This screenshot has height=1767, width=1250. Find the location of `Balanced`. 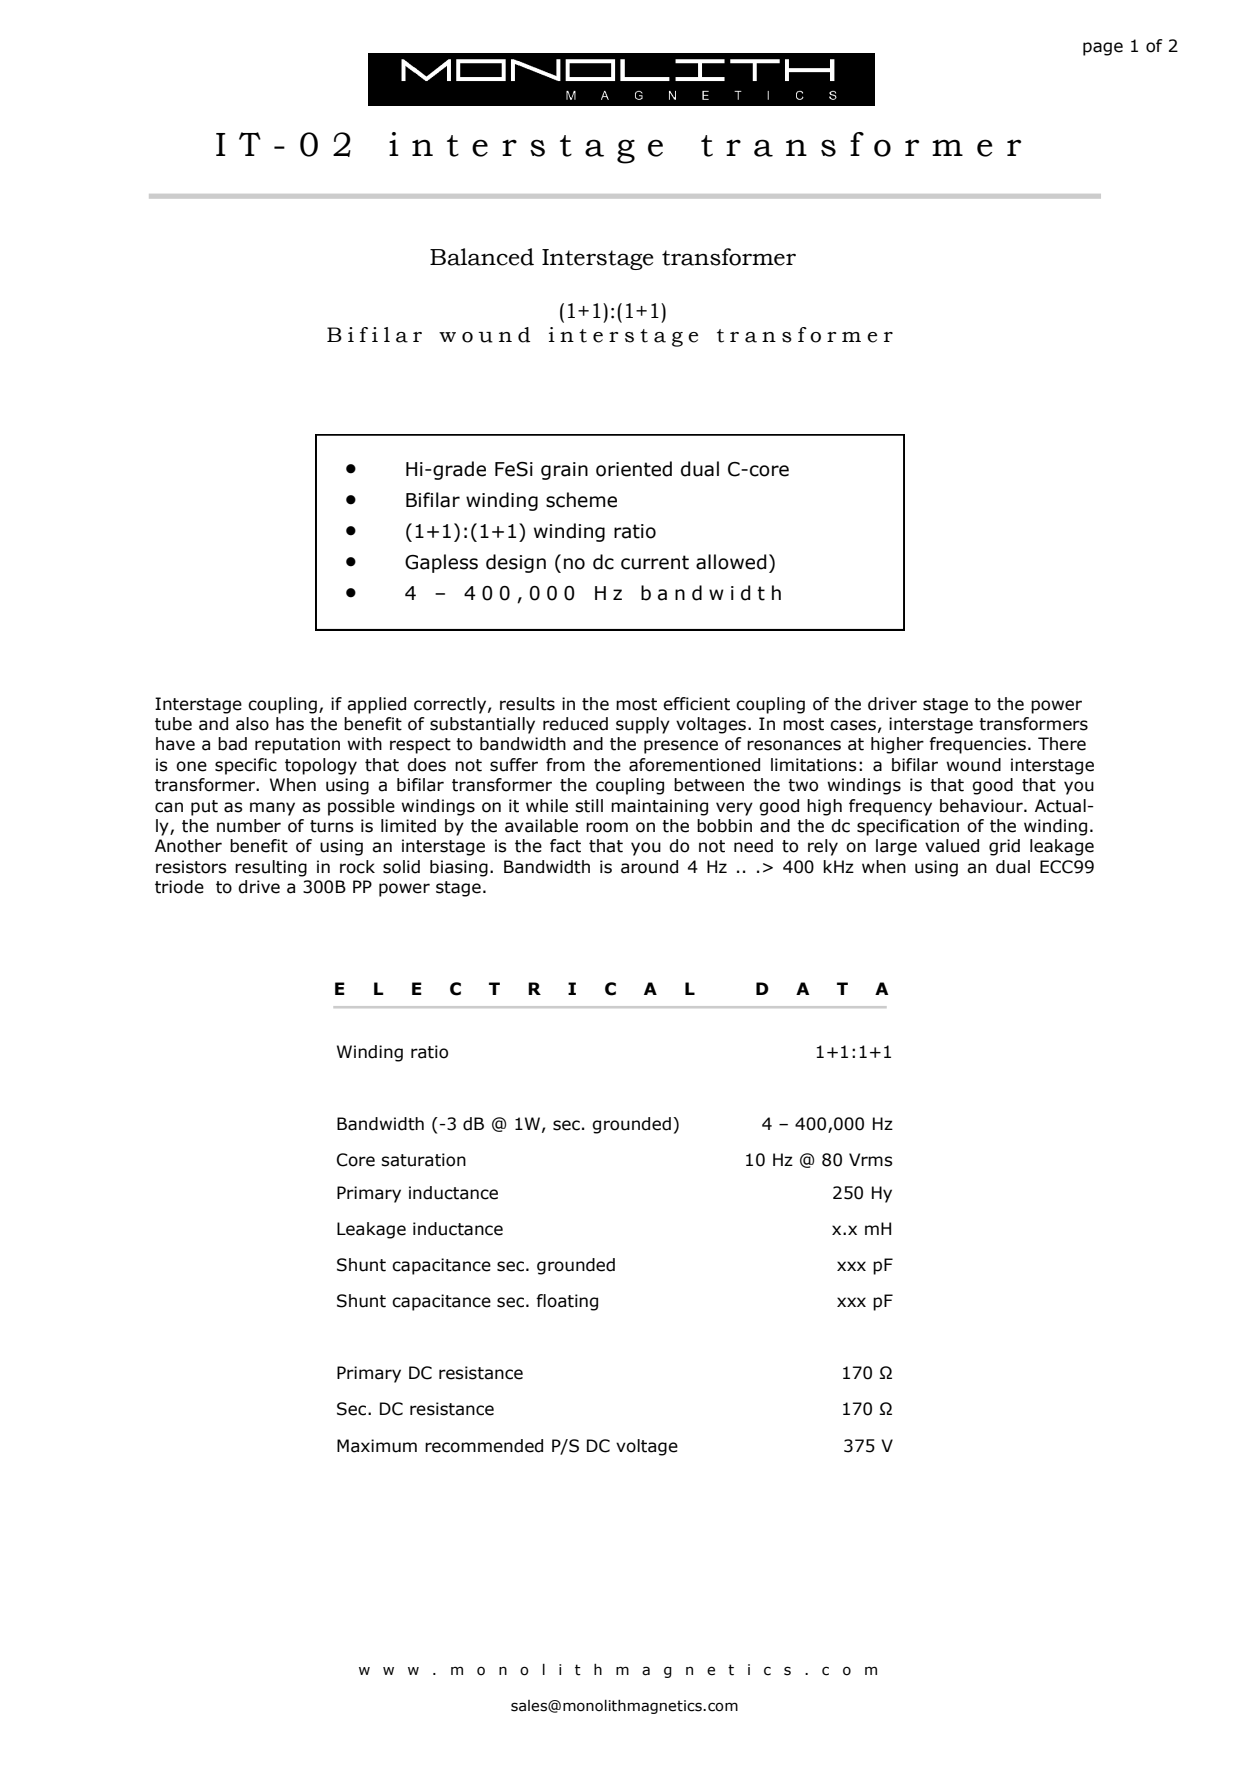

Balanced is located at coordinates (482, 257).
